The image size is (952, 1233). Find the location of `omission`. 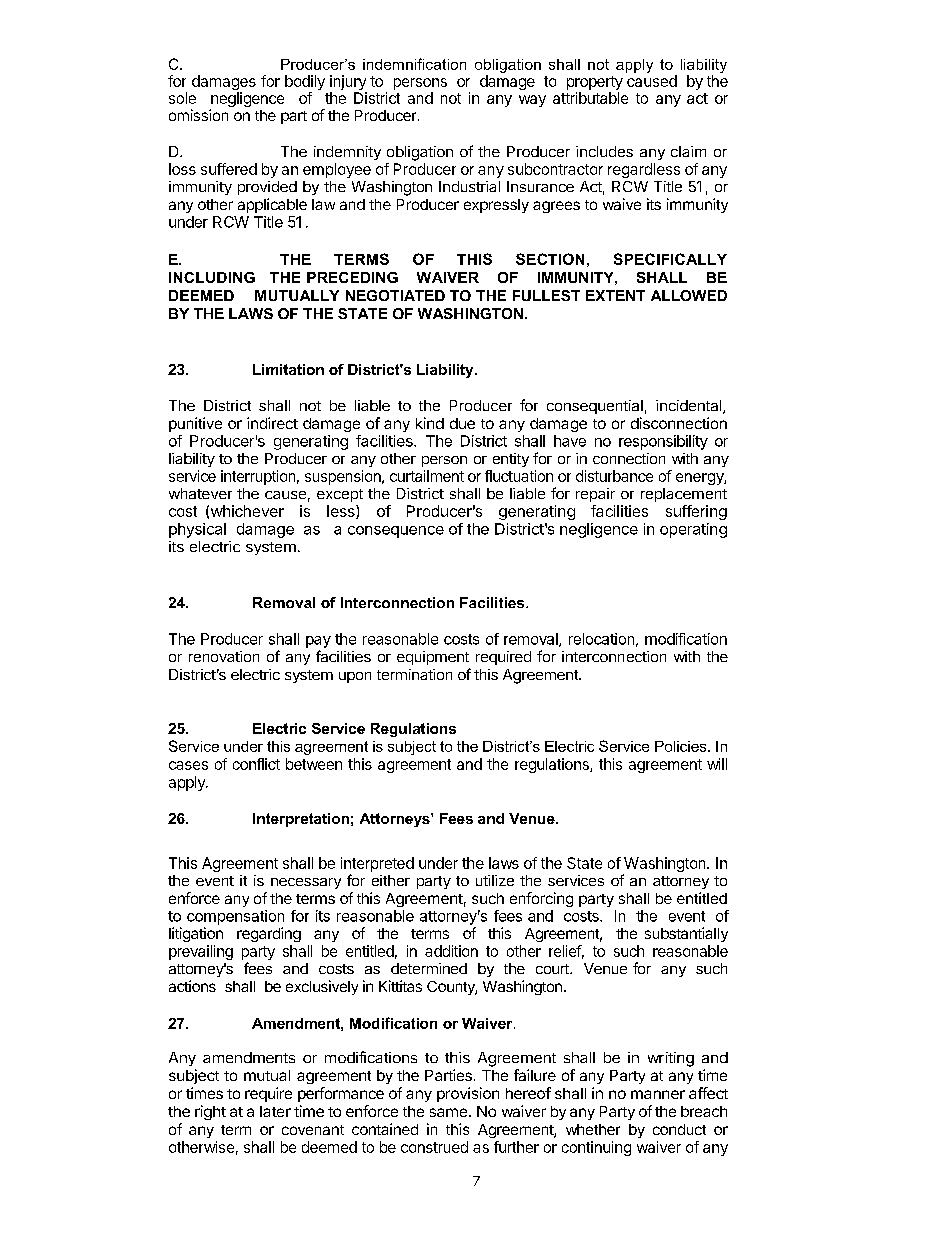

omission is located at coordinates (198, 115).
